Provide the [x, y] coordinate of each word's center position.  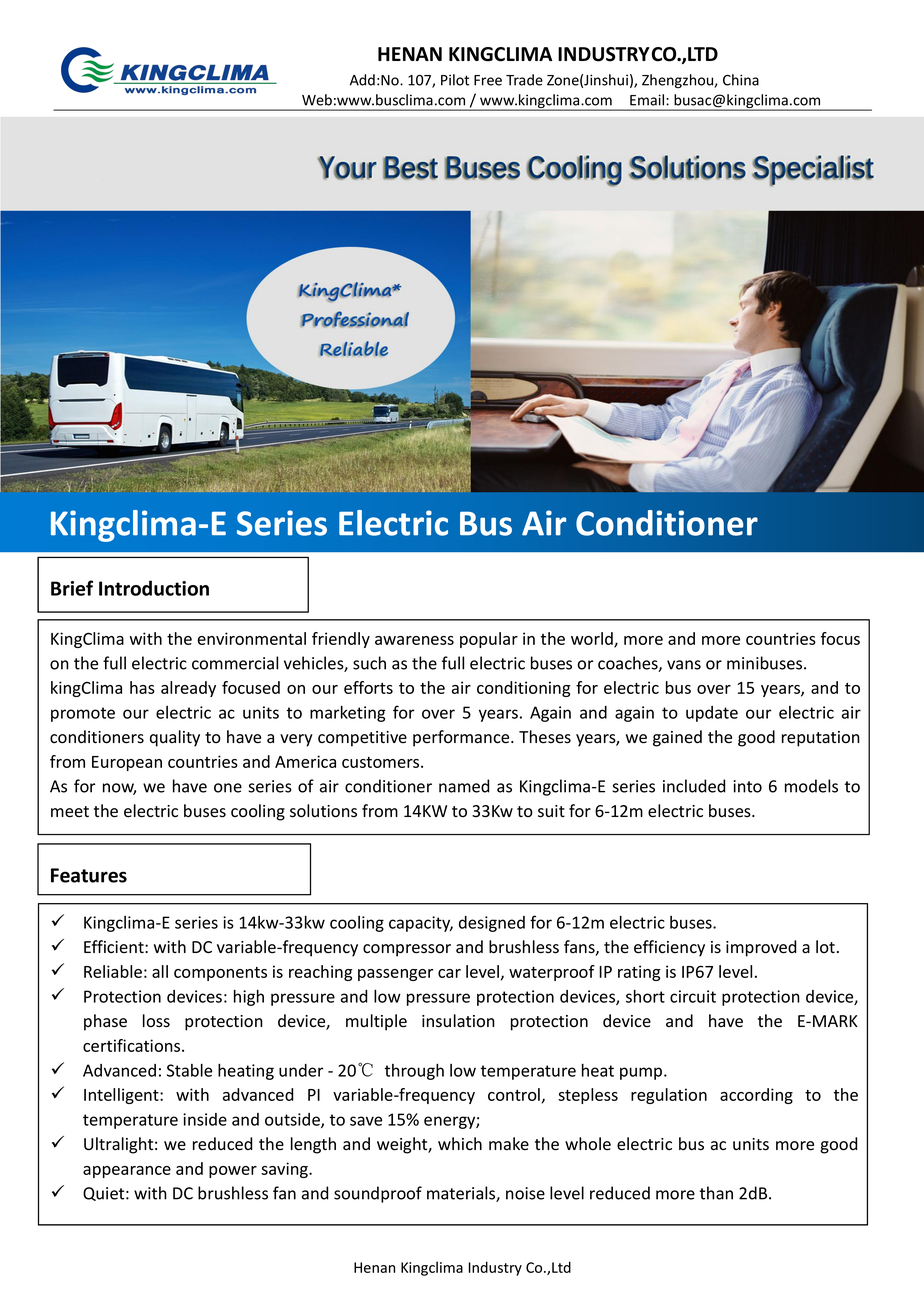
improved [761, 948]
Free [488, 80]
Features [89, 875]
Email [648, 100]
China [741, 80]
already [188, 689]
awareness [414, 640]
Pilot [455, 80]
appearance [127, 1172]
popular [489, 640]
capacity [421, 924]
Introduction [154, 588]
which [460, 1144]
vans [684, 665]
